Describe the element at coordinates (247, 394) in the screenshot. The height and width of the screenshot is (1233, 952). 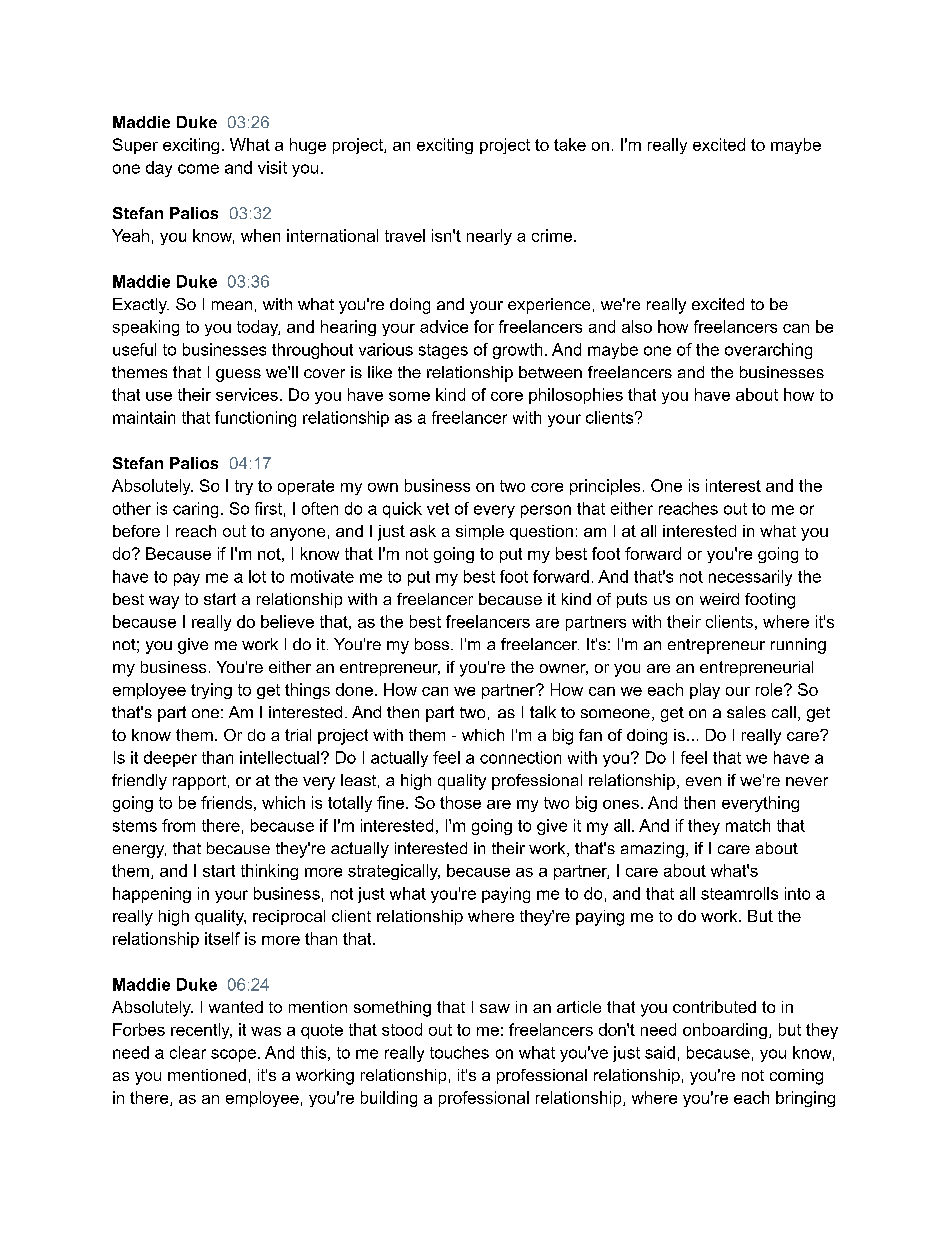
I see `services` at that location.
